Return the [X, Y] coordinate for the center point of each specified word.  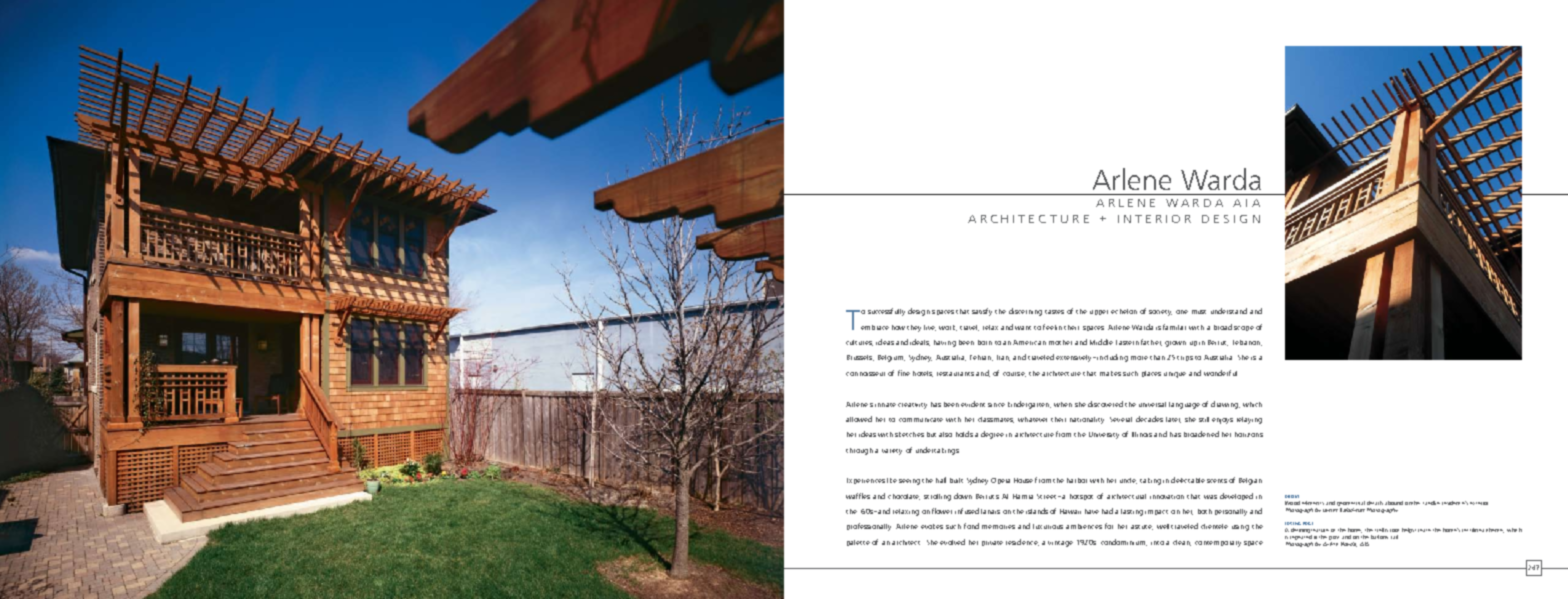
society [1160, 313]
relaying [1249, 420]
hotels [923, 374]
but [931, 434]
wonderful [1220, 373]
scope [1244, 328]
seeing [909, 482]
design [919, 312]
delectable [1188, 480]
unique [1175, 375]
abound [1394, 503]
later [1173, 420]
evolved [952, 542]
